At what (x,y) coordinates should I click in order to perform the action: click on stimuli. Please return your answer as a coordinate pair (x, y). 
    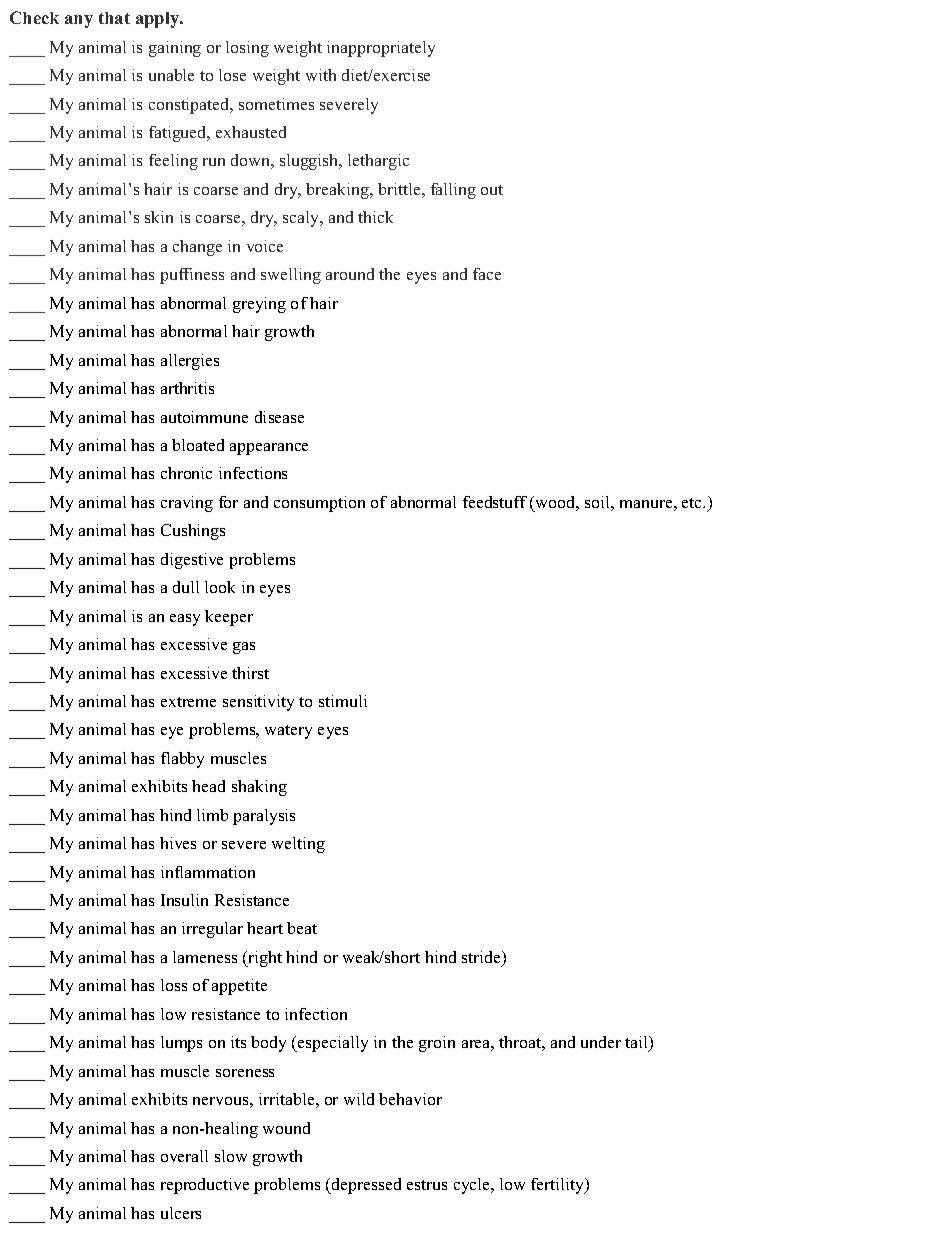
    Looking at the image, I should click on (343, 701).
